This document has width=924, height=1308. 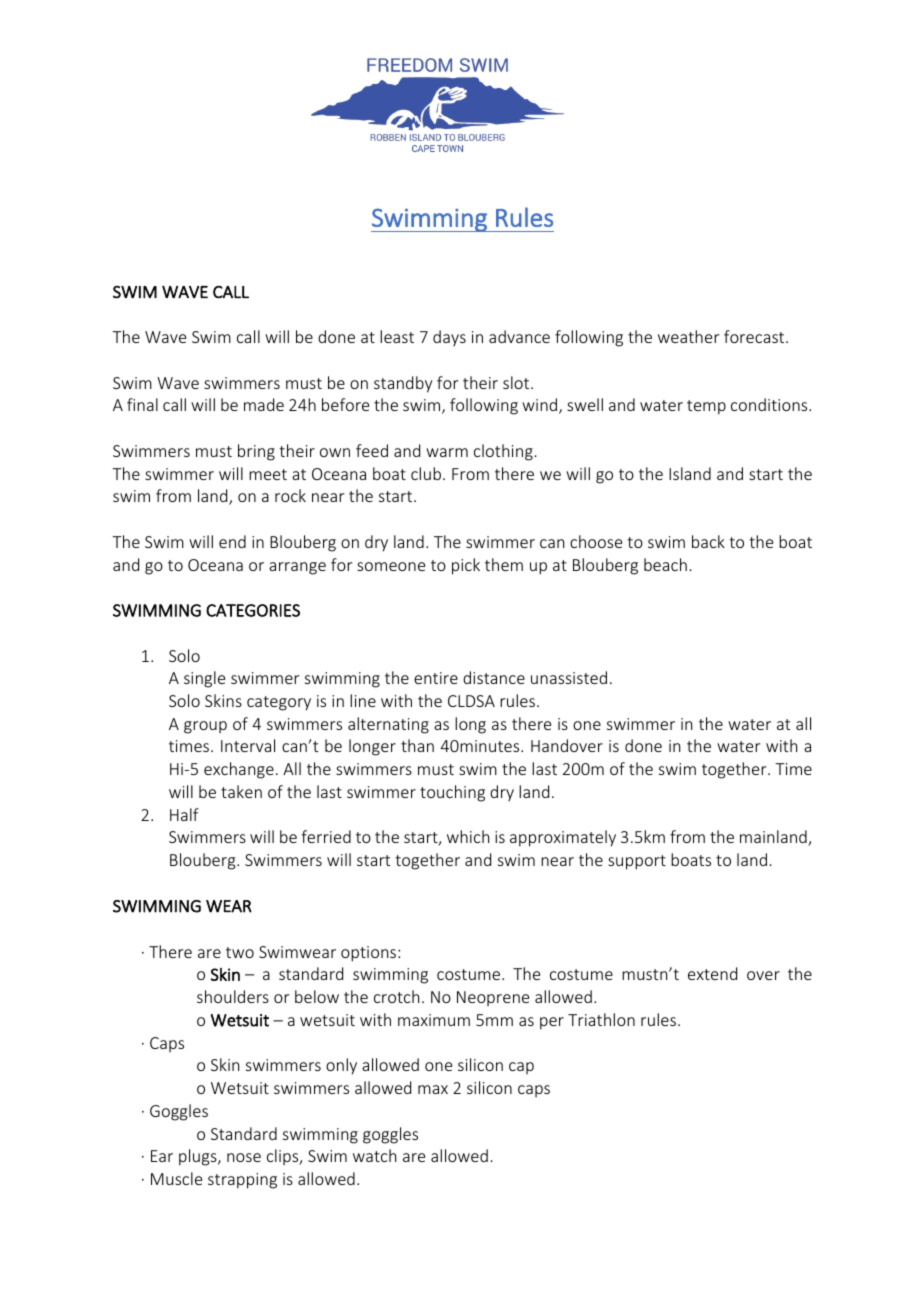 What do you see at coordinates (417, 745) in the document?
I see `than` at bounding box center [417, 745].
